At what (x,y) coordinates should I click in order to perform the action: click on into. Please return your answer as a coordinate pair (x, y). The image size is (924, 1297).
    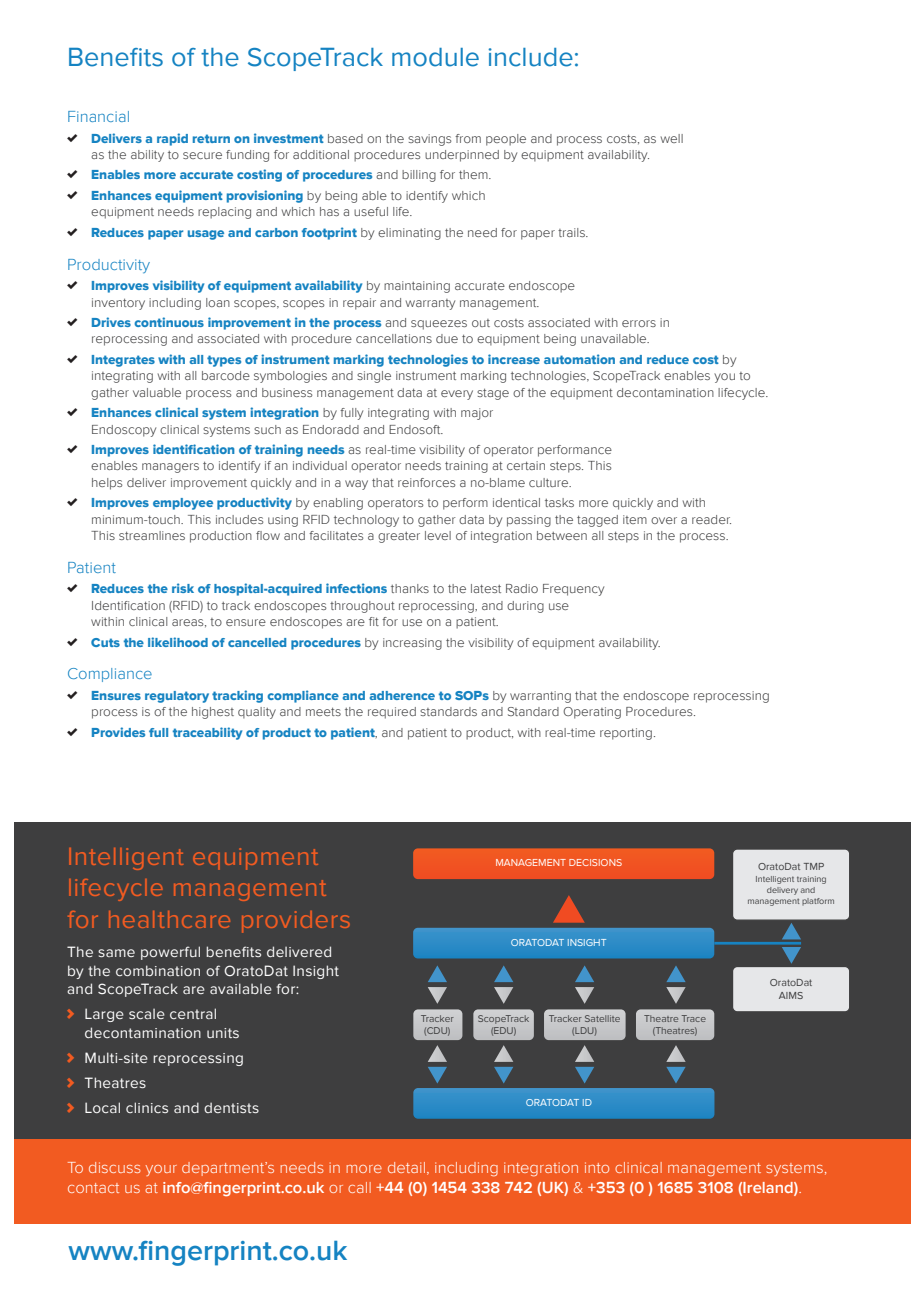
    Looking at the image, I should click on (597, 1167).
